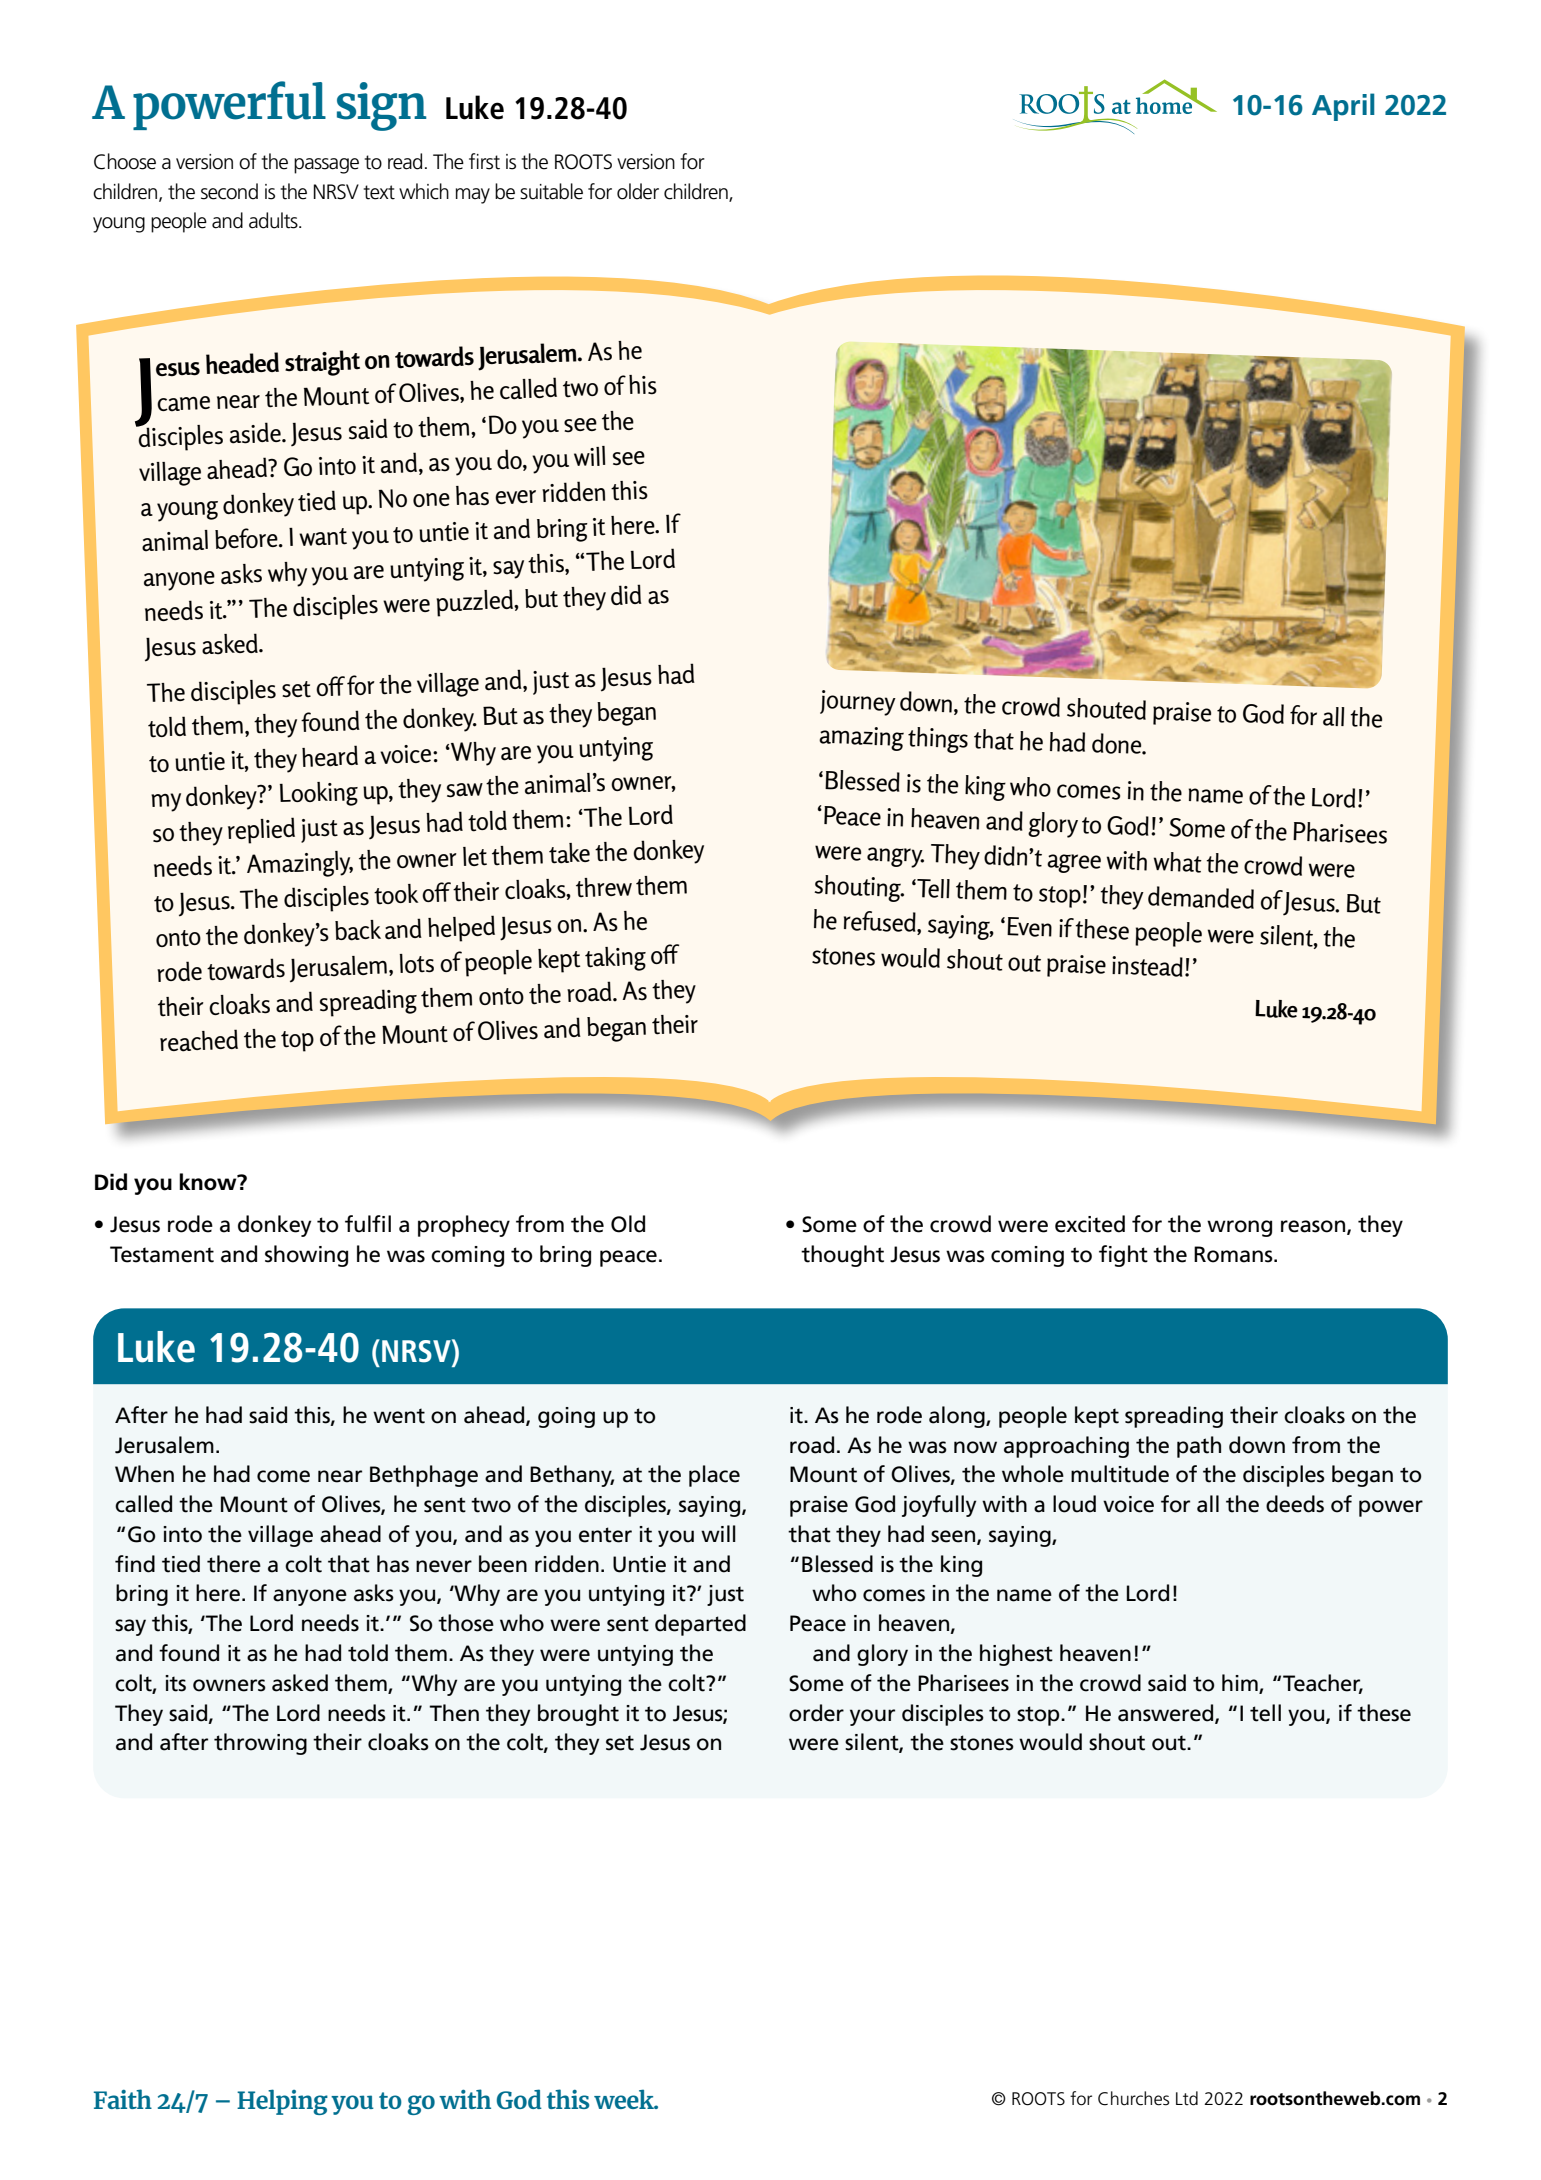 This screenshot has width=1541, height=2180. Describe the element at coordinates (274, 220) in the screenshot. I see `adults` at that location.
